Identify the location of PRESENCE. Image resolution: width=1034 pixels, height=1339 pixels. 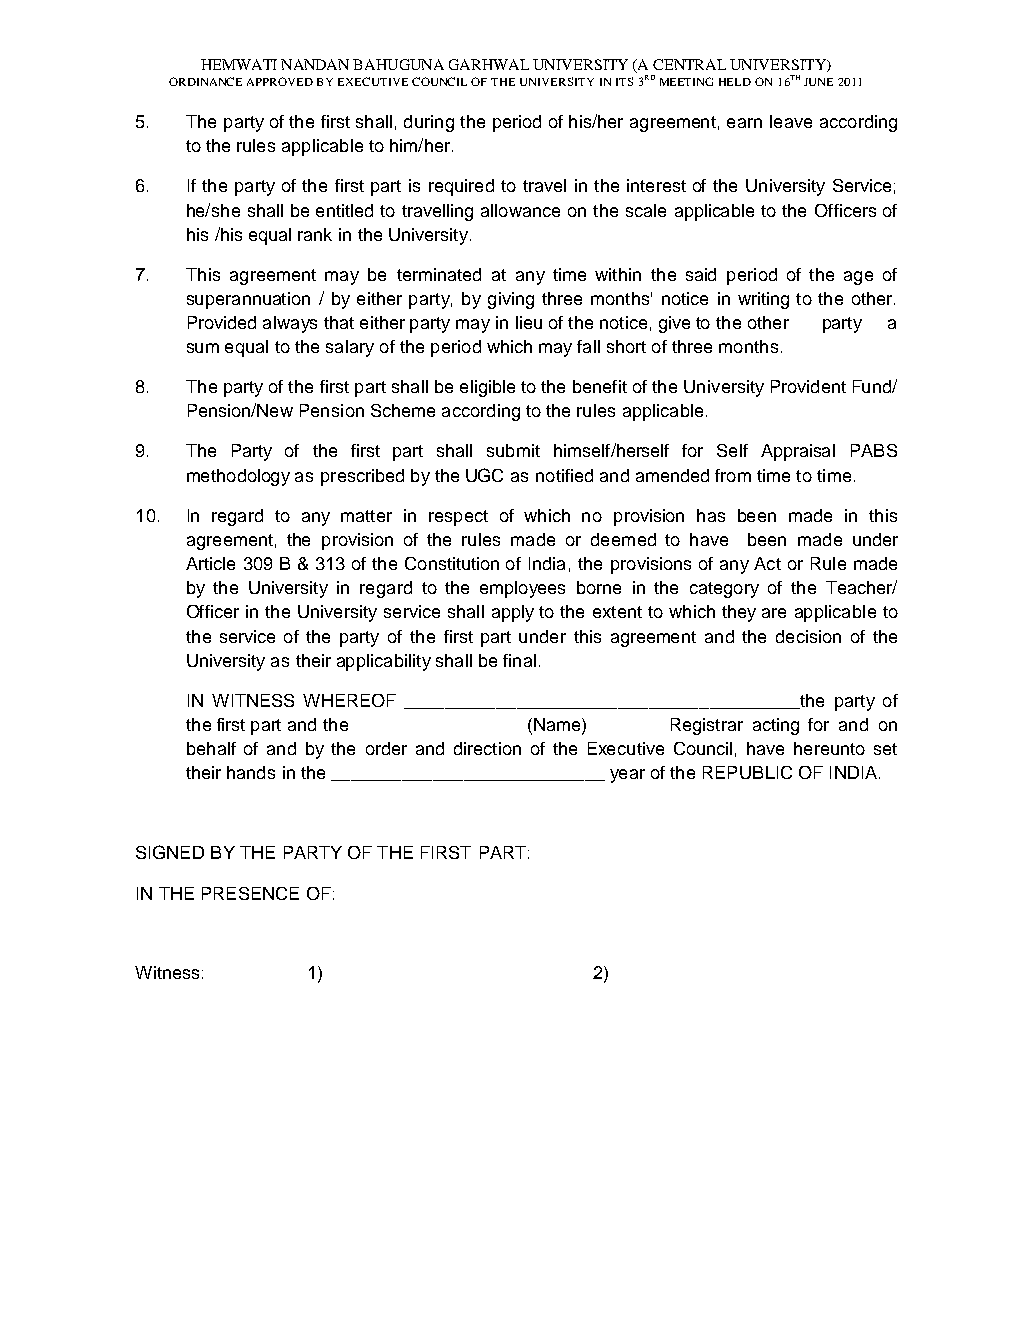
(250, 893).
